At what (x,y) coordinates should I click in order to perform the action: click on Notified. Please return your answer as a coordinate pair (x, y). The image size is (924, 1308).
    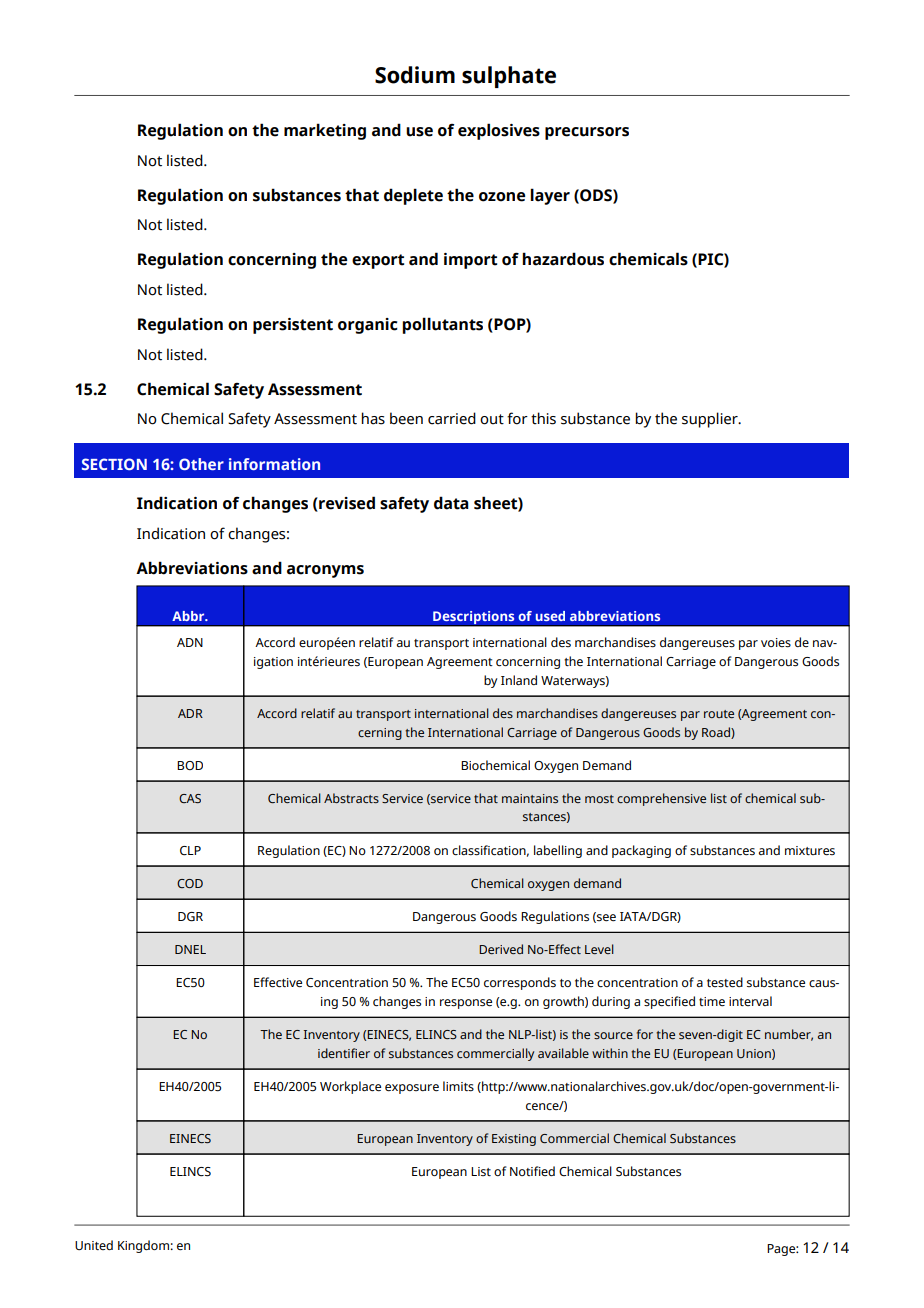
    Looking at the image, I should click on (532, 1171).
